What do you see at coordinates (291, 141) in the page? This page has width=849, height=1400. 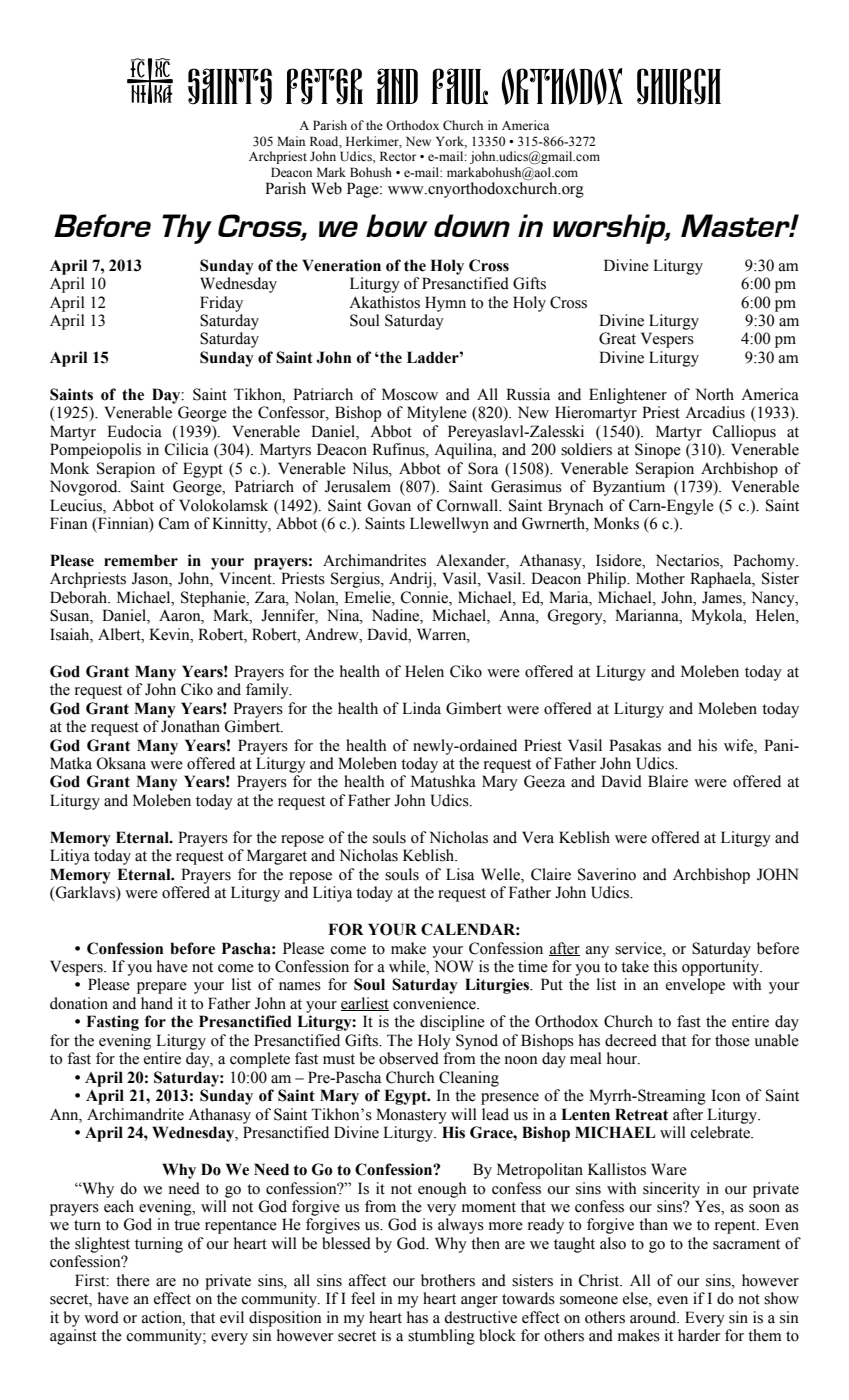 I see `Main` at bounding box center [291, 141].
